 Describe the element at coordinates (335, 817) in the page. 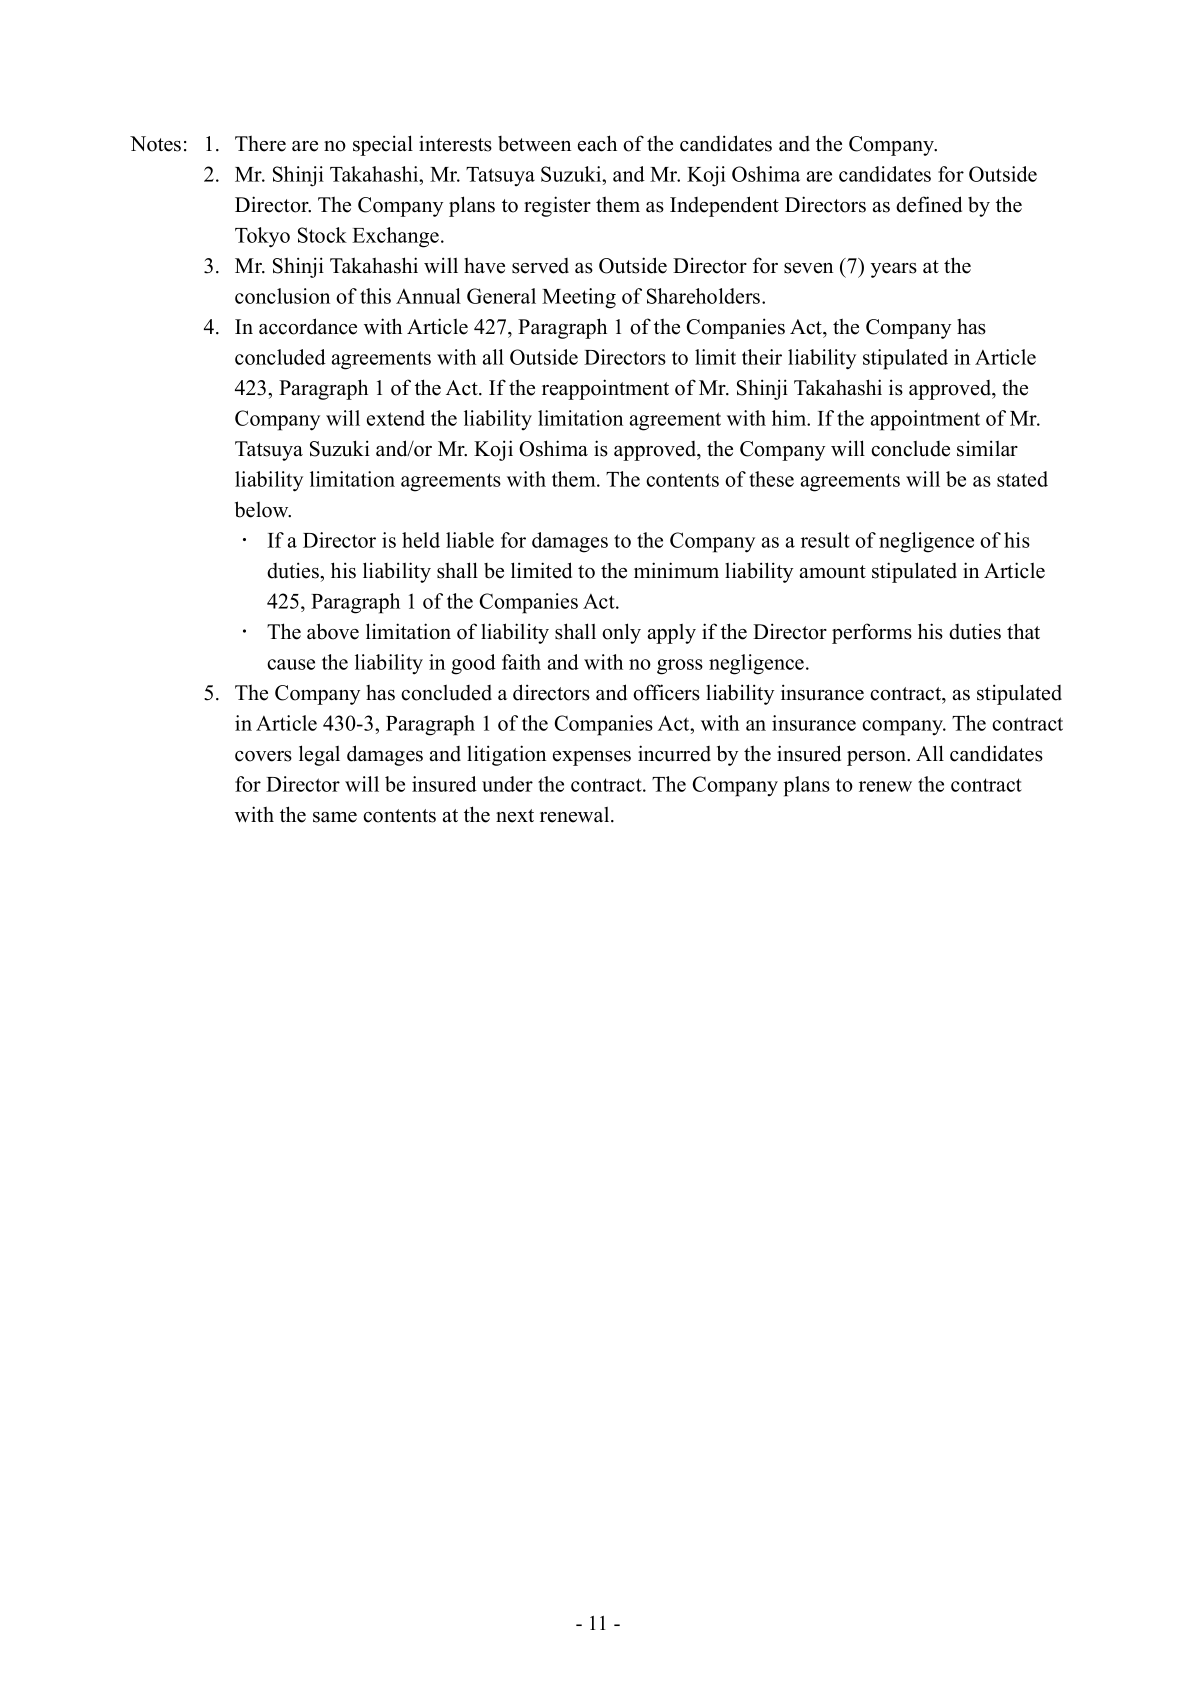

I see `same` at that location.
